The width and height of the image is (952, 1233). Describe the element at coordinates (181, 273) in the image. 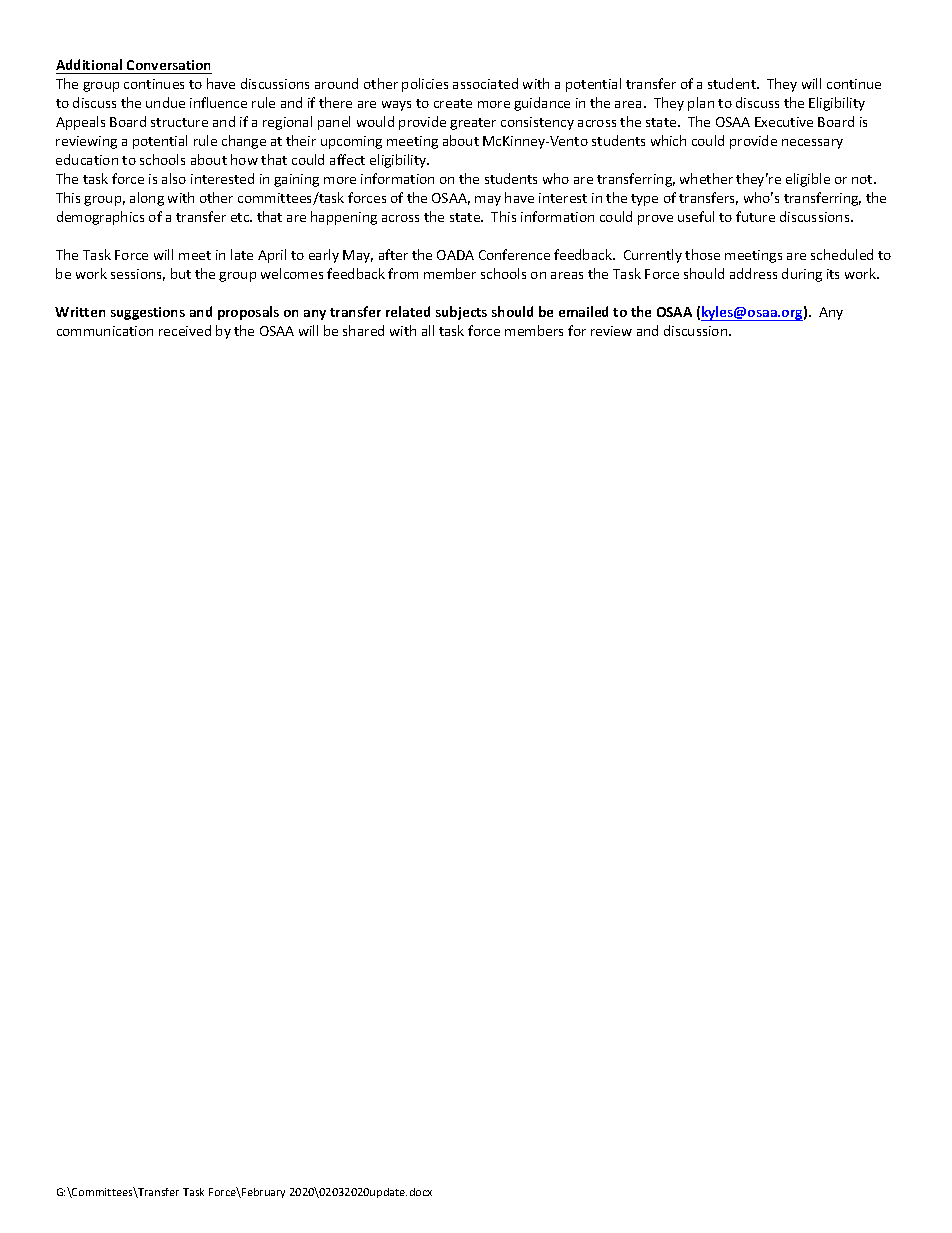

I see `but` at that location.
